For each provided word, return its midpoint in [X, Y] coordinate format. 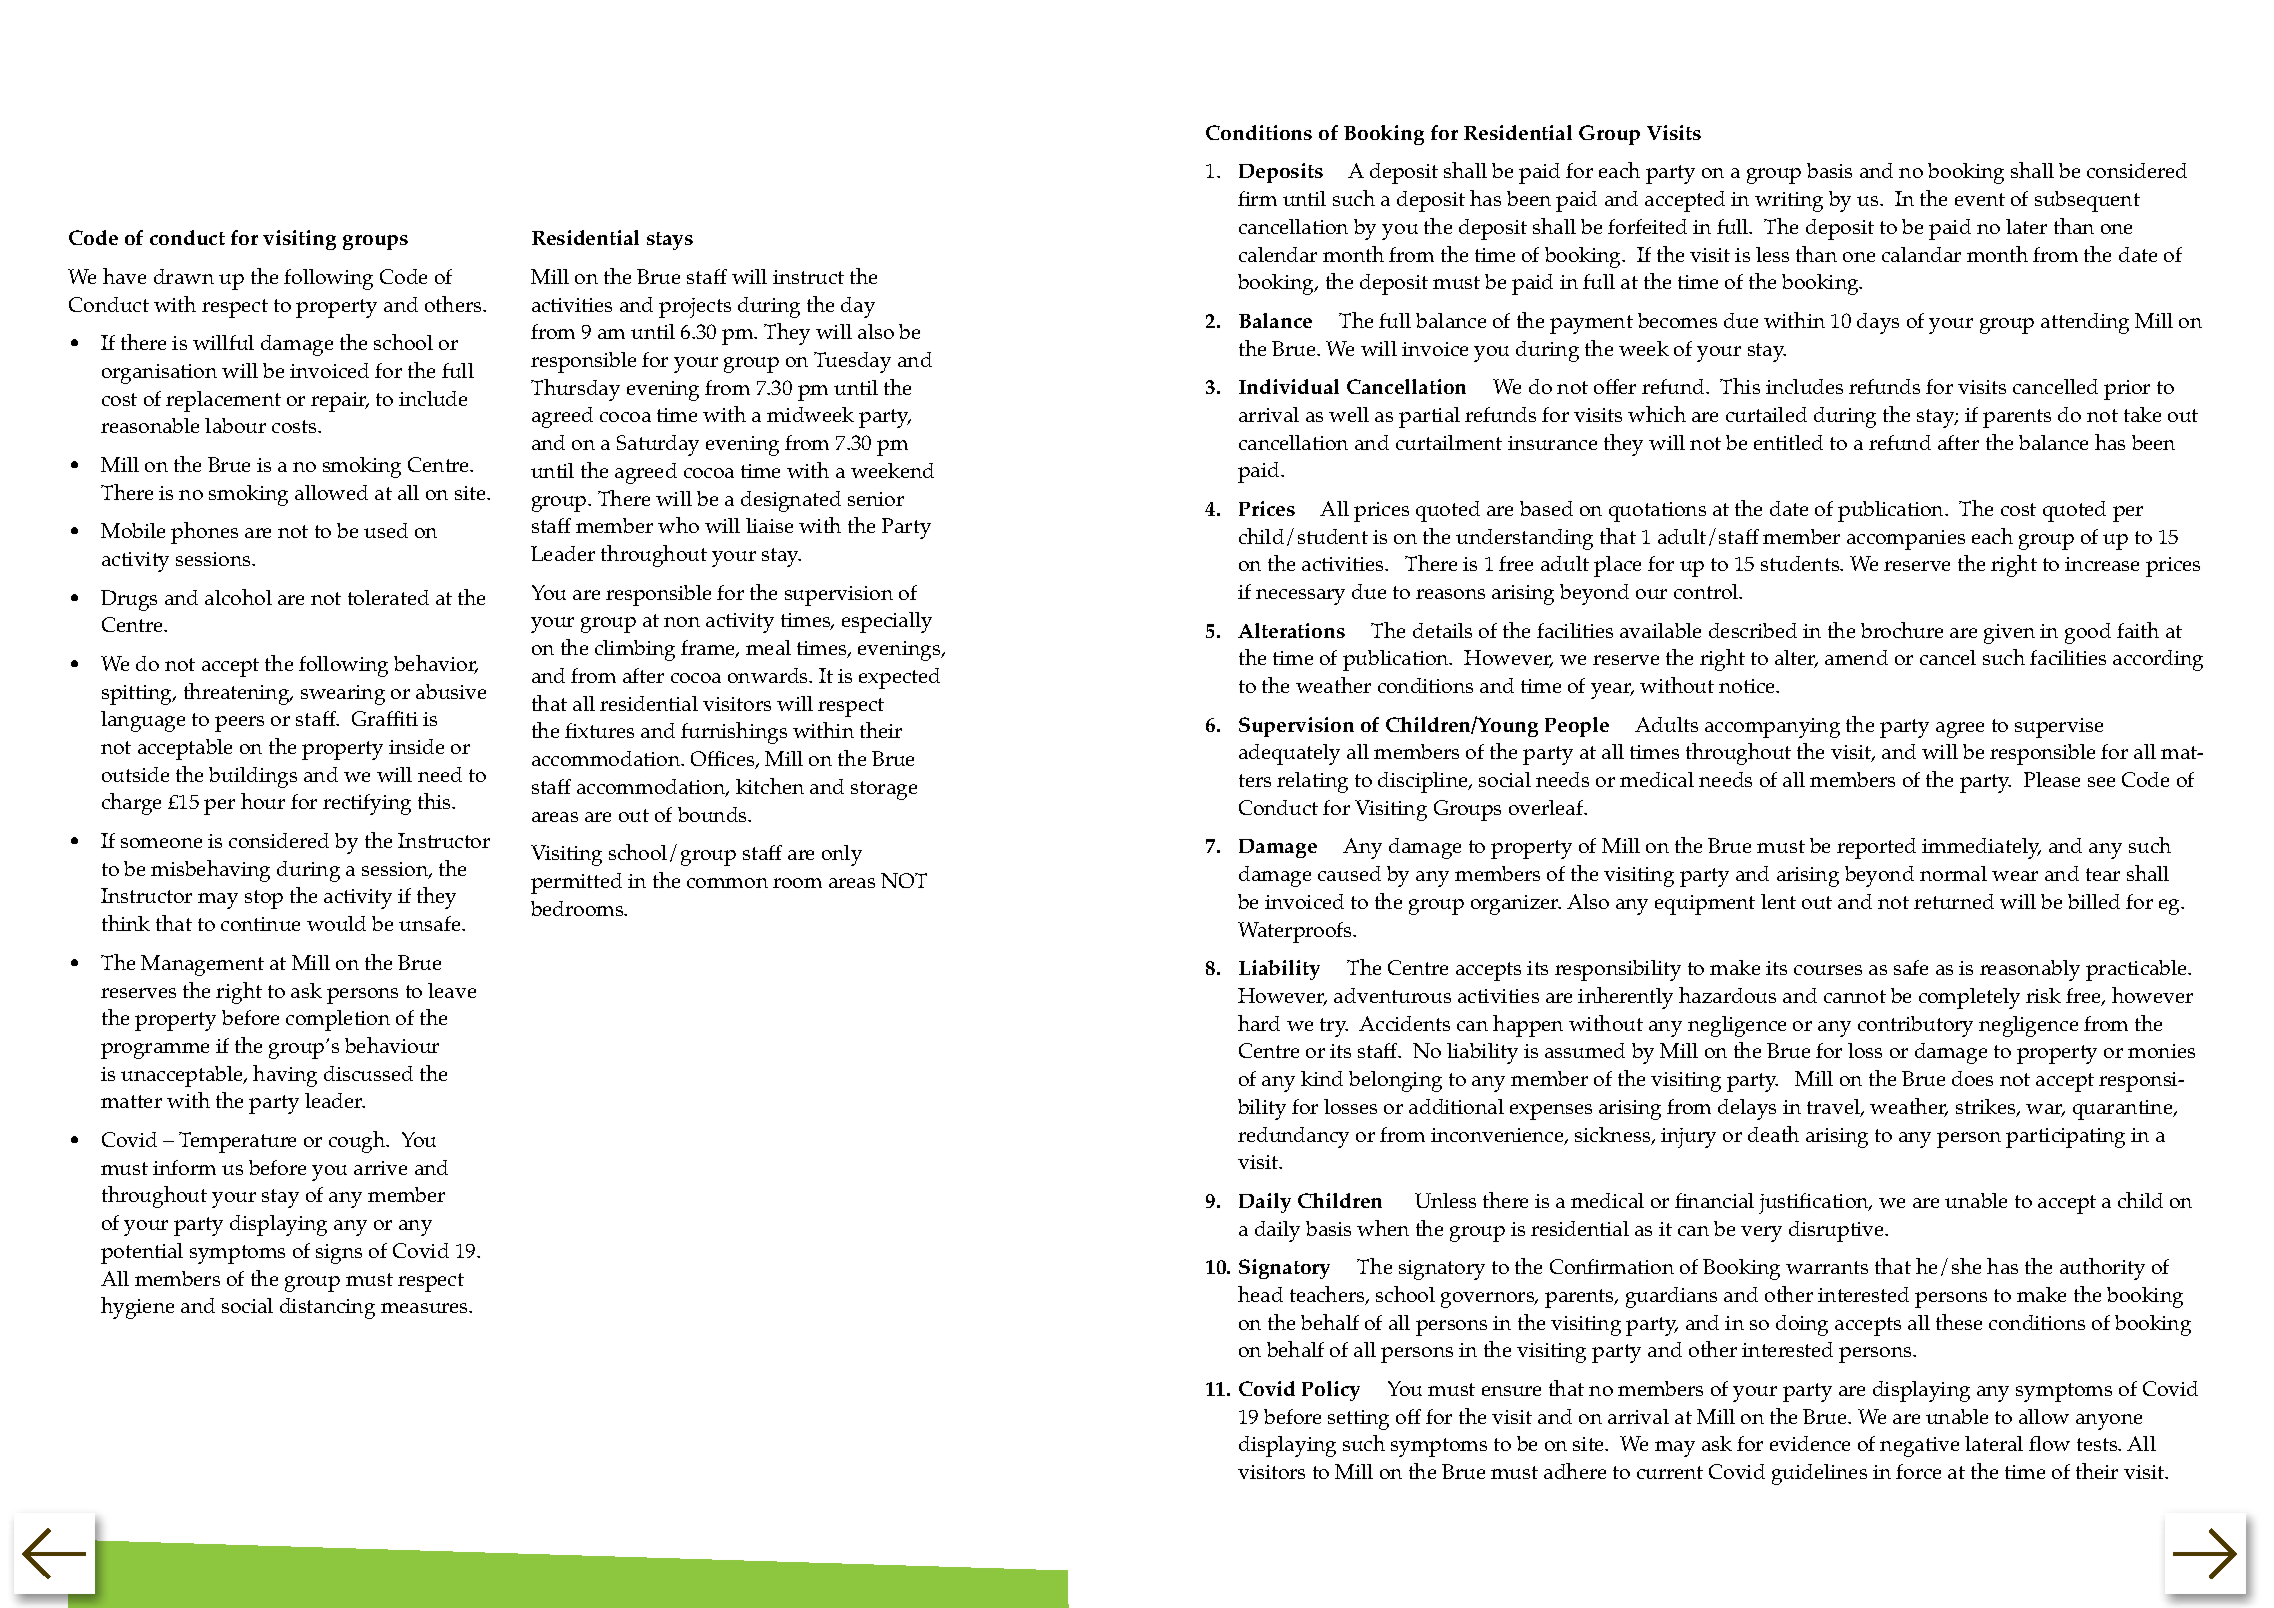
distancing [327, 1308]
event [1980, 199]
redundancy [1293, 1137]
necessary [1300, 597]
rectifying [367, 804]
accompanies [1906, 540]
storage [884, 790]
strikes [1987, 1108]
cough [358, 1142]
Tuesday [852, 362]
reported [1876, 848]
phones [204, 533]
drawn [184, 276]
